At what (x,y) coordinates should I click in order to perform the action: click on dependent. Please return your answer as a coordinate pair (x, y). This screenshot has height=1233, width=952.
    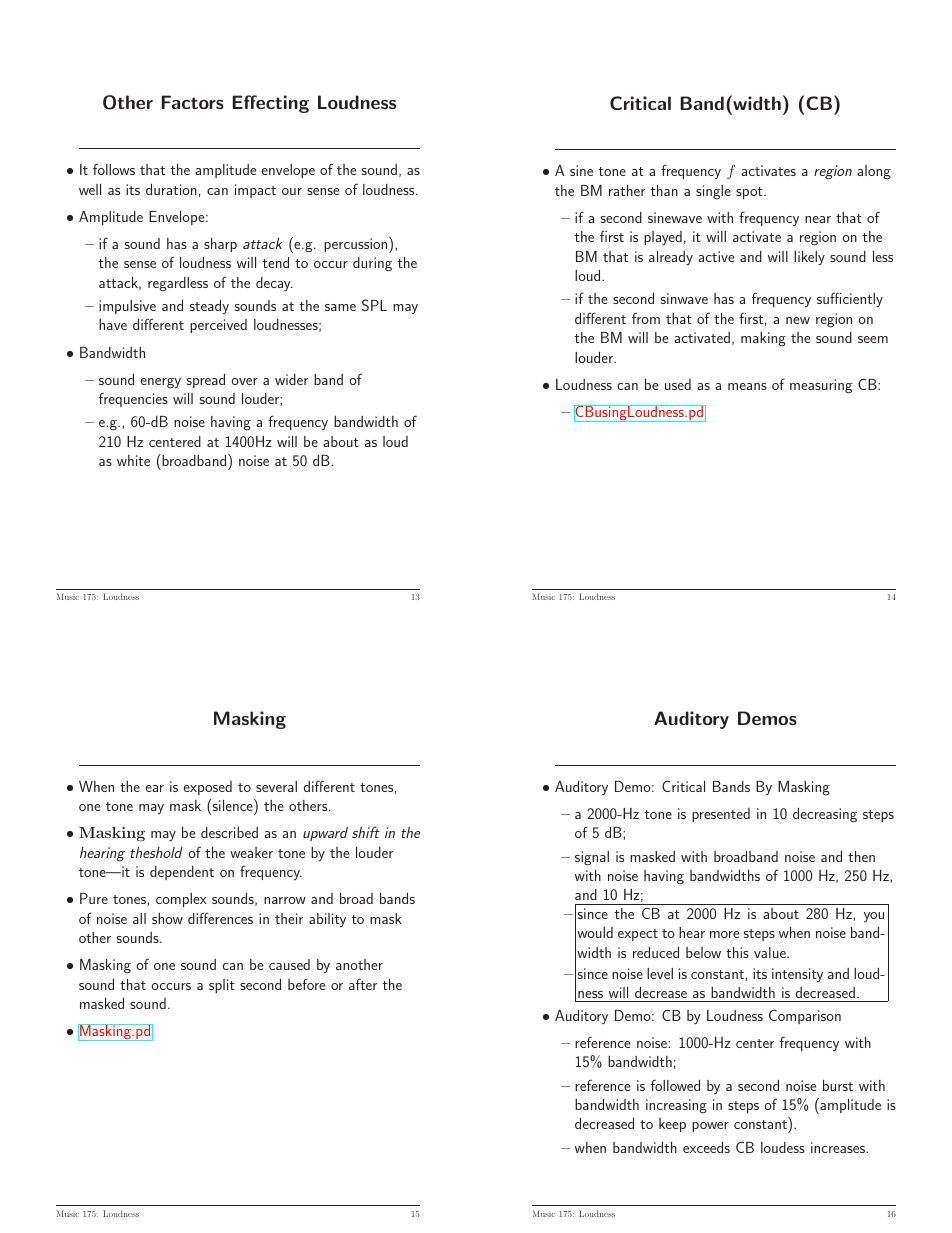
    Looking at the image, I should click on (182, 873).
